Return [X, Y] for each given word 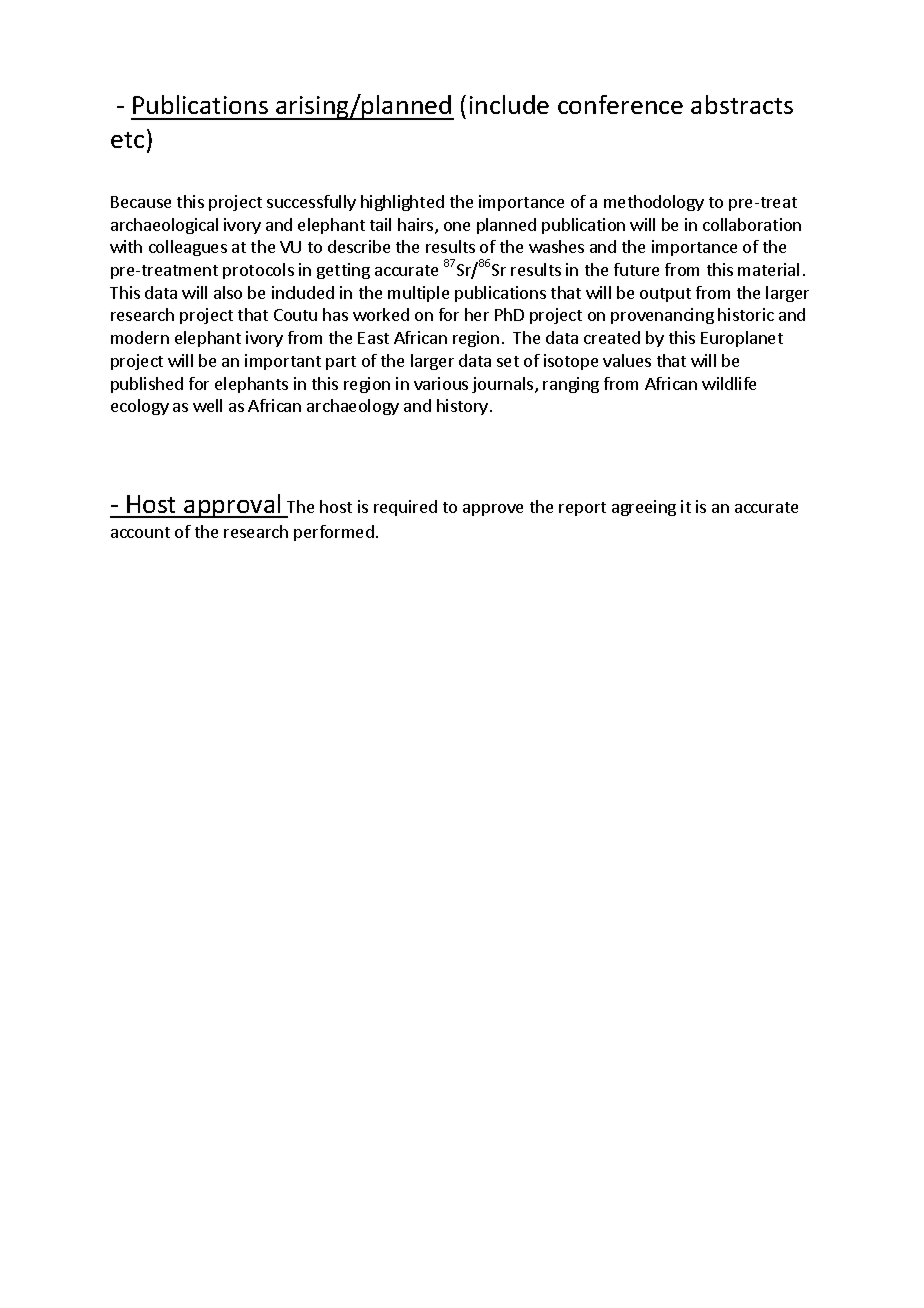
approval [233, 506]
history [462, 407]
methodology [654, 203]
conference [620, 104]
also [228, 292]
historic [746, 314]
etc [127, 140]
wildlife [729, 383]
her [477, 314]
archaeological [164, 226]
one [457, 226]
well [207, 405]
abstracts [742, 104]
